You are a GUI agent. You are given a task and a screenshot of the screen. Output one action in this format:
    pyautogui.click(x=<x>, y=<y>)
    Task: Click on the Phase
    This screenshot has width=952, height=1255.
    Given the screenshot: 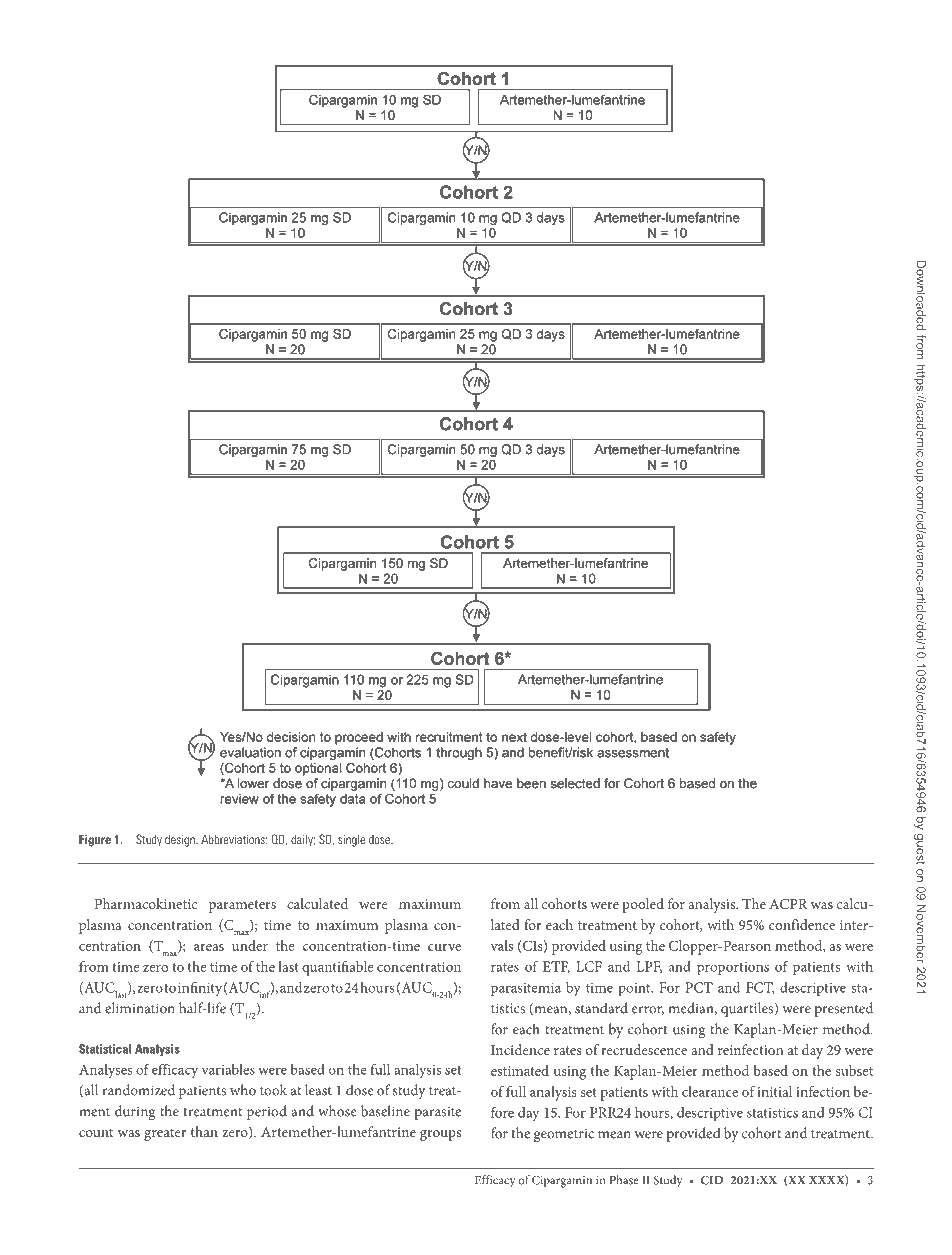 What is the action you would take?
    pyautogui.click(x=624, y=1180)
